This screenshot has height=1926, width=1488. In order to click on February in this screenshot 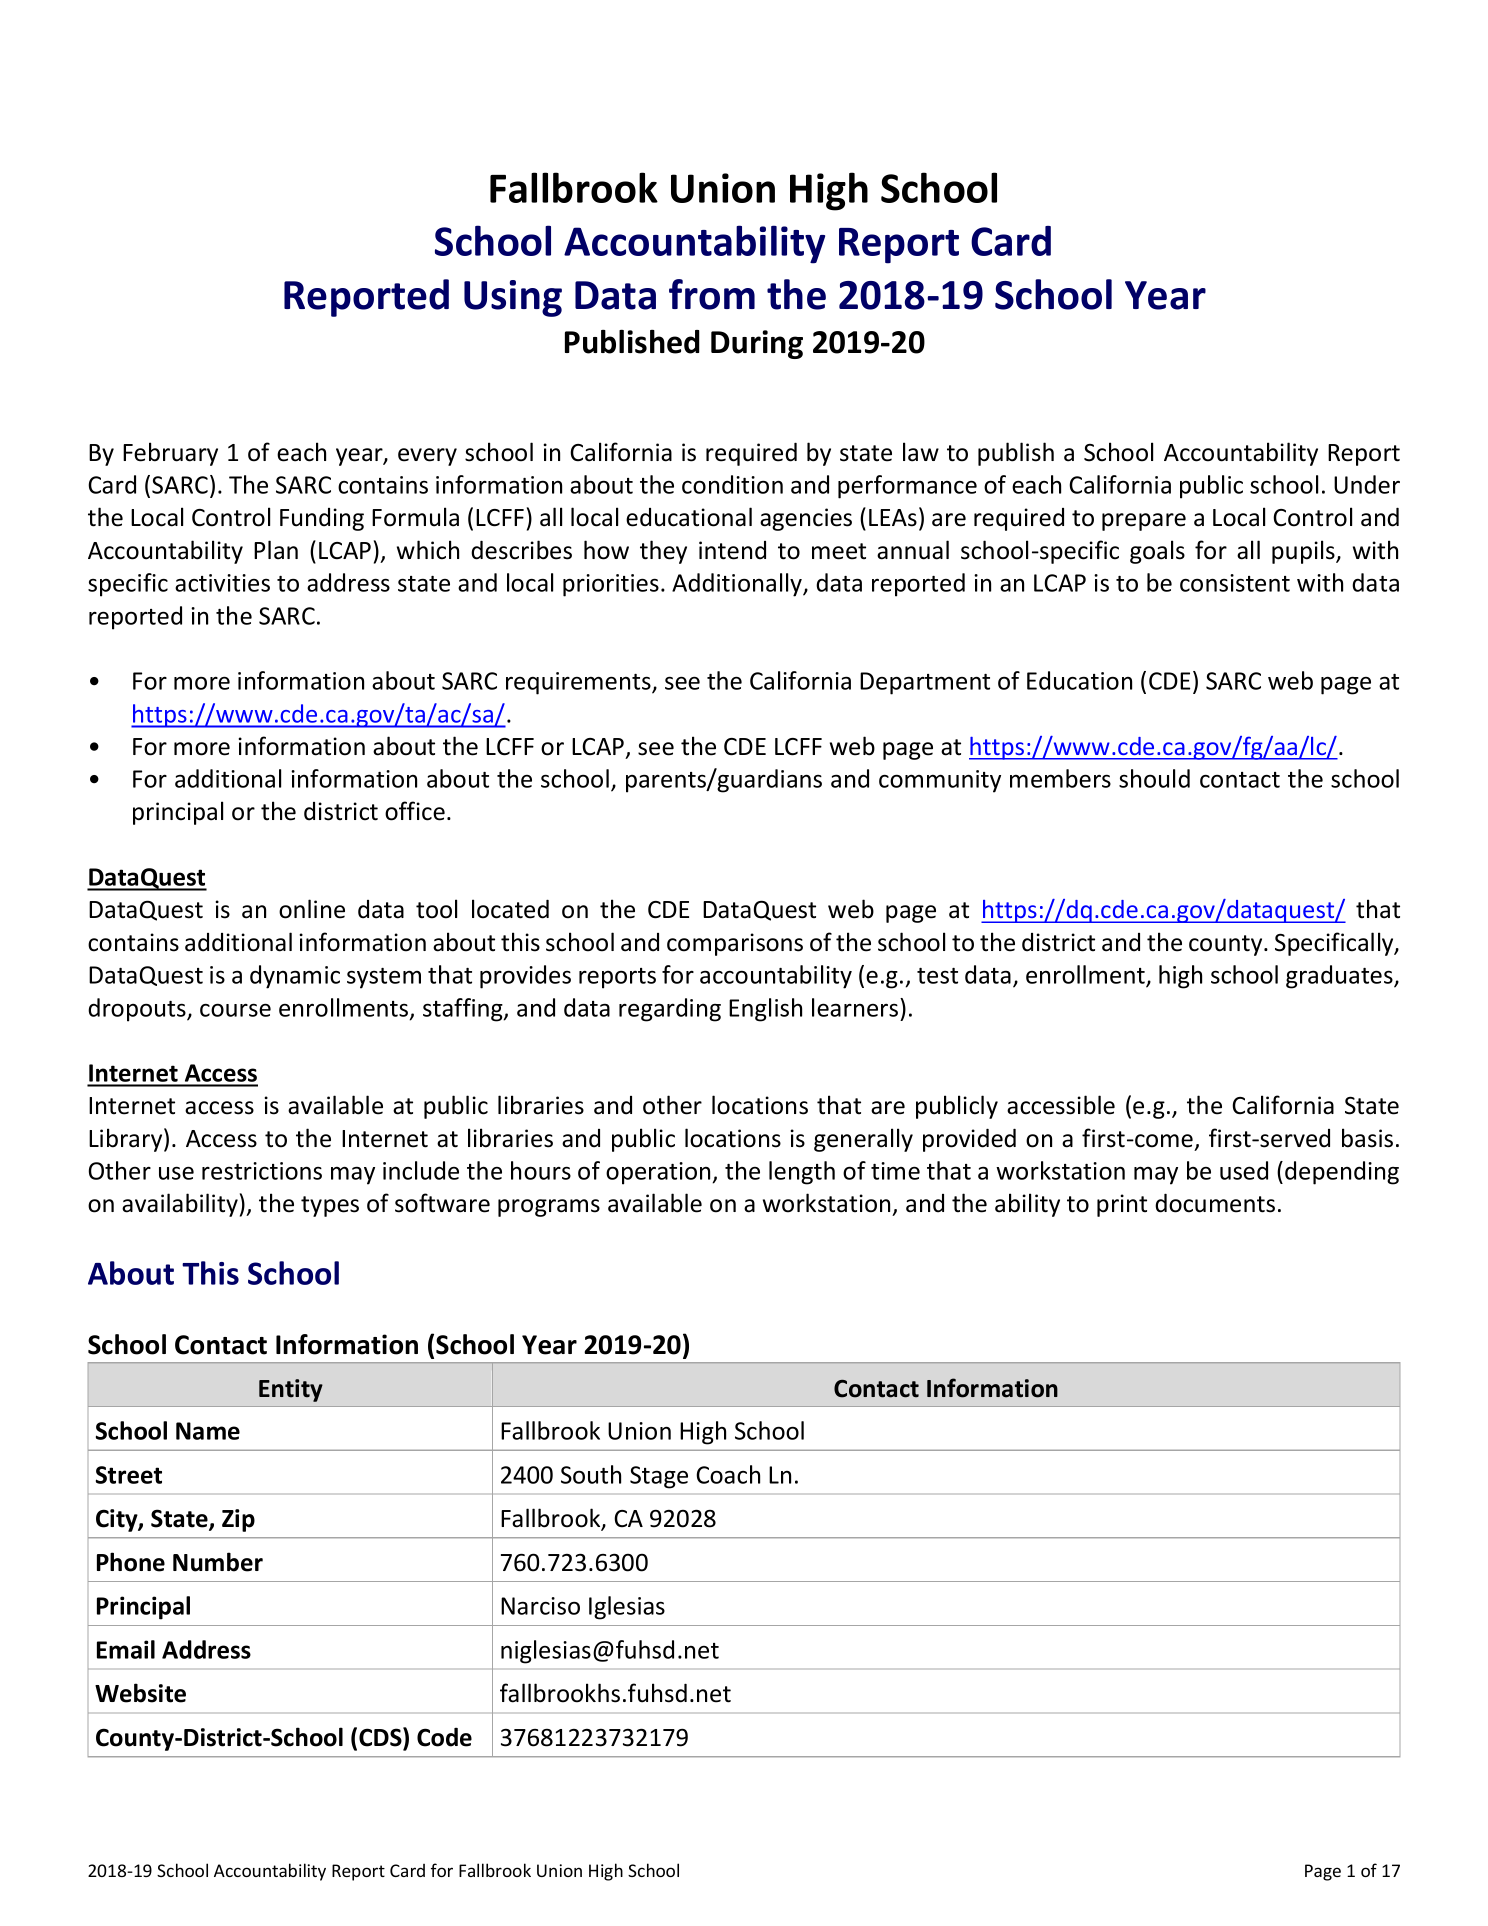, I will do `click(170, 454)`.
